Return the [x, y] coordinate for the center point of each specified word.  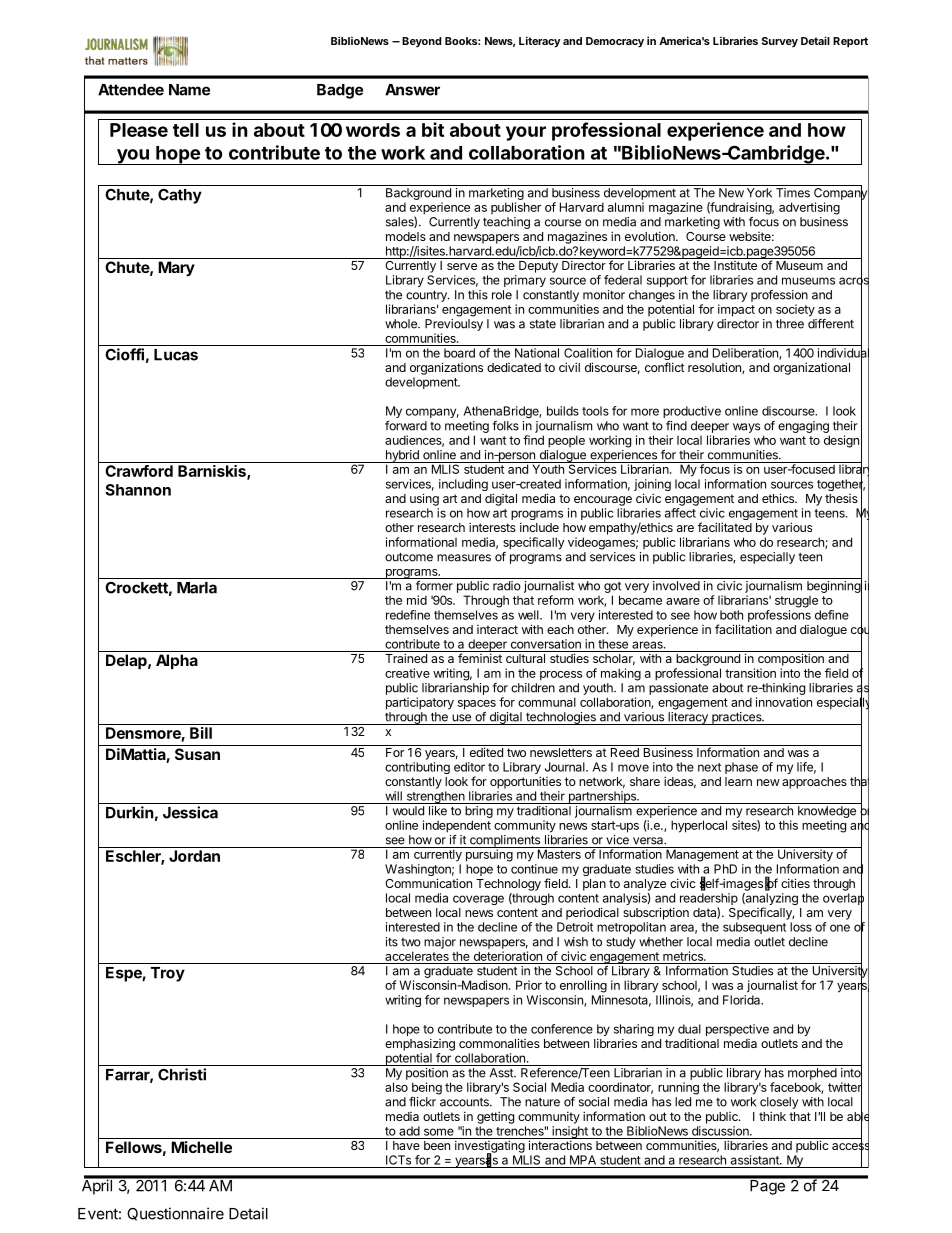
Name [189, 90]
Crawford [139, 471]
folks [505, 426]
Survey [780, 42]
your [526, 133]
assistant [756, 1160]
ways [746, 428]
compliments [505, 841]
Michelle [201, 1147]
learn [738, 781]
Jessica [190, 812]
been [437, 1145]
